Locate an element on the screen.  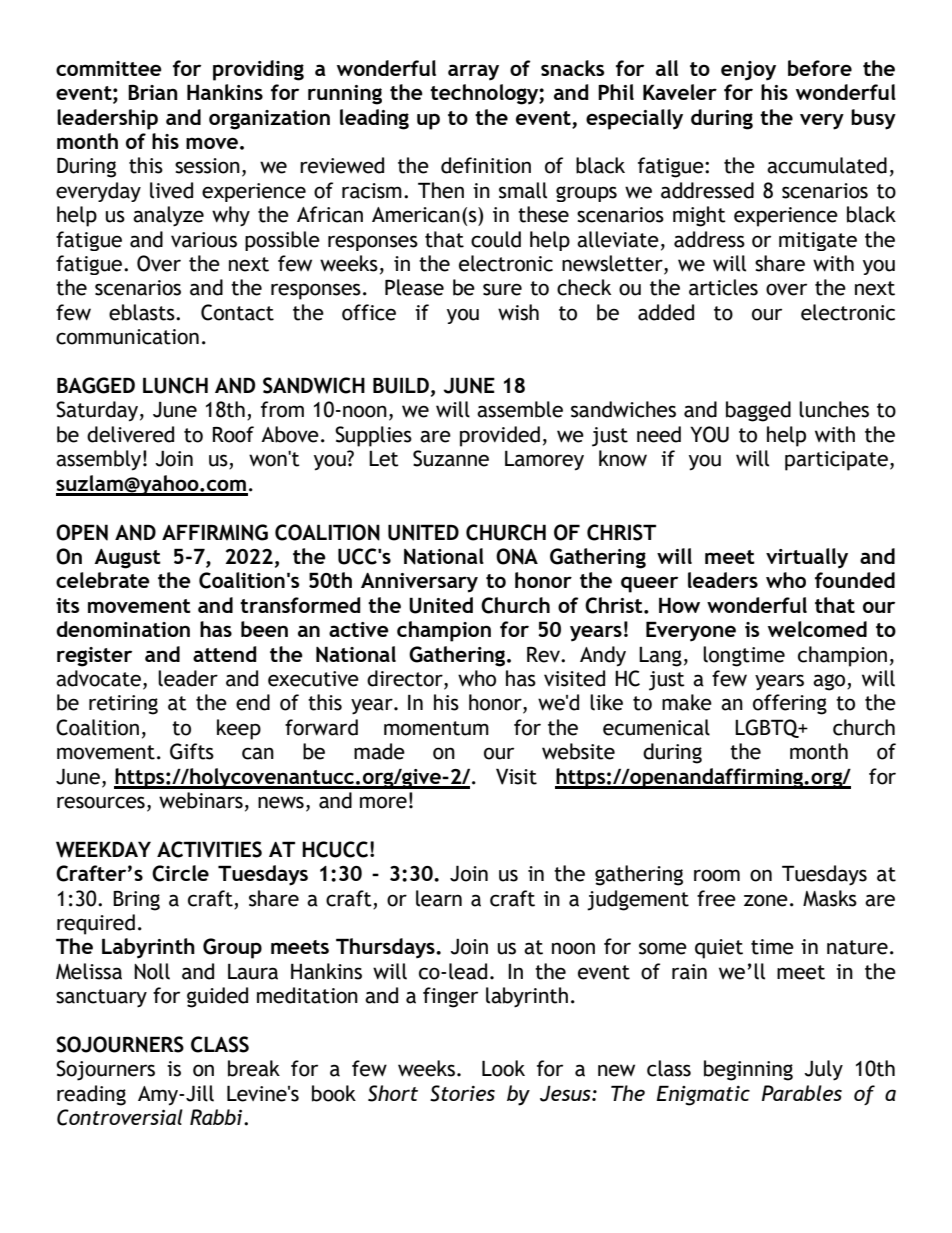
participate is located at coordinates (836, 461).
